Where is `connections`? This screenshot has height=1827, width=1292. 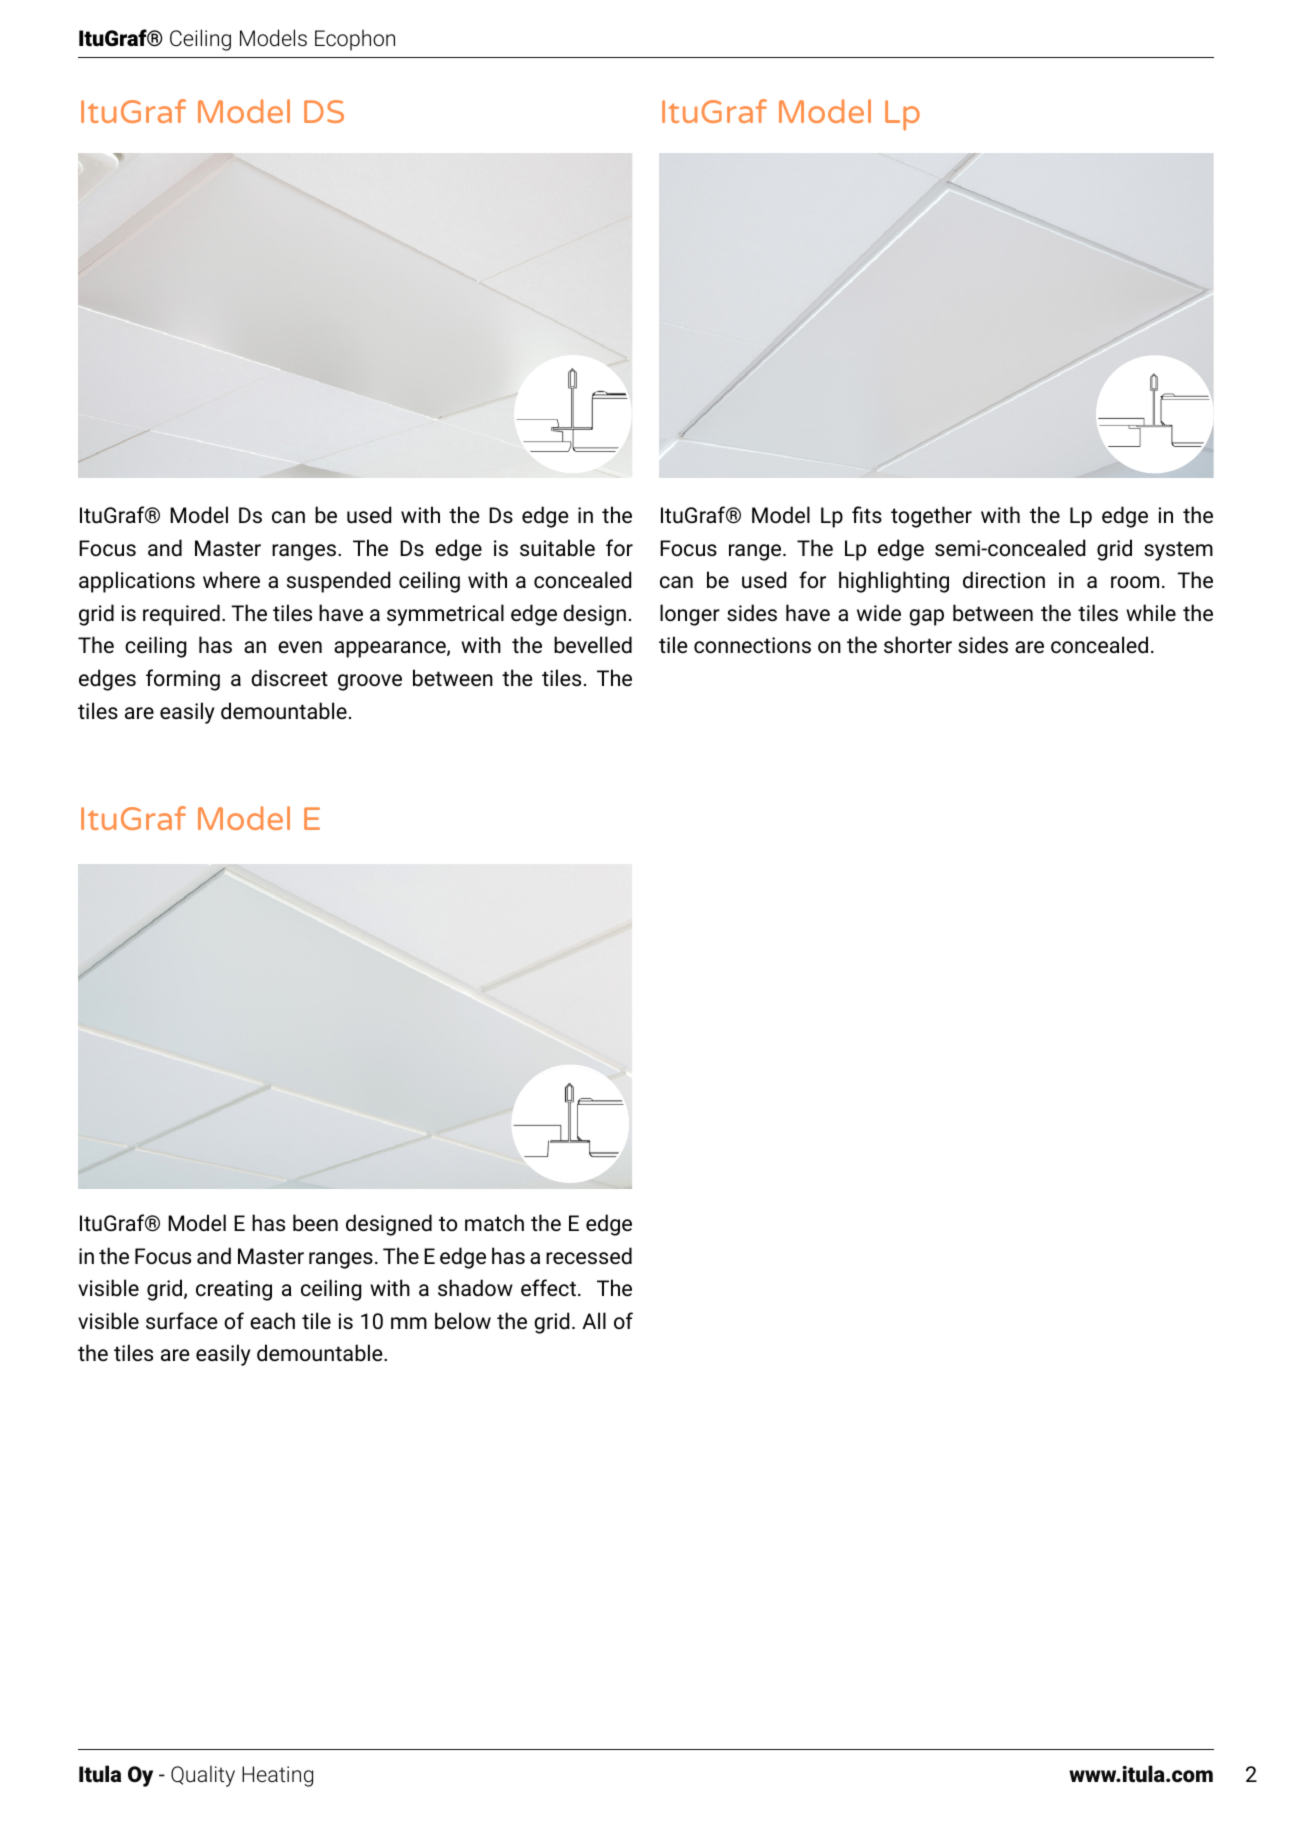 connections is located at coordinates (752, 645).
